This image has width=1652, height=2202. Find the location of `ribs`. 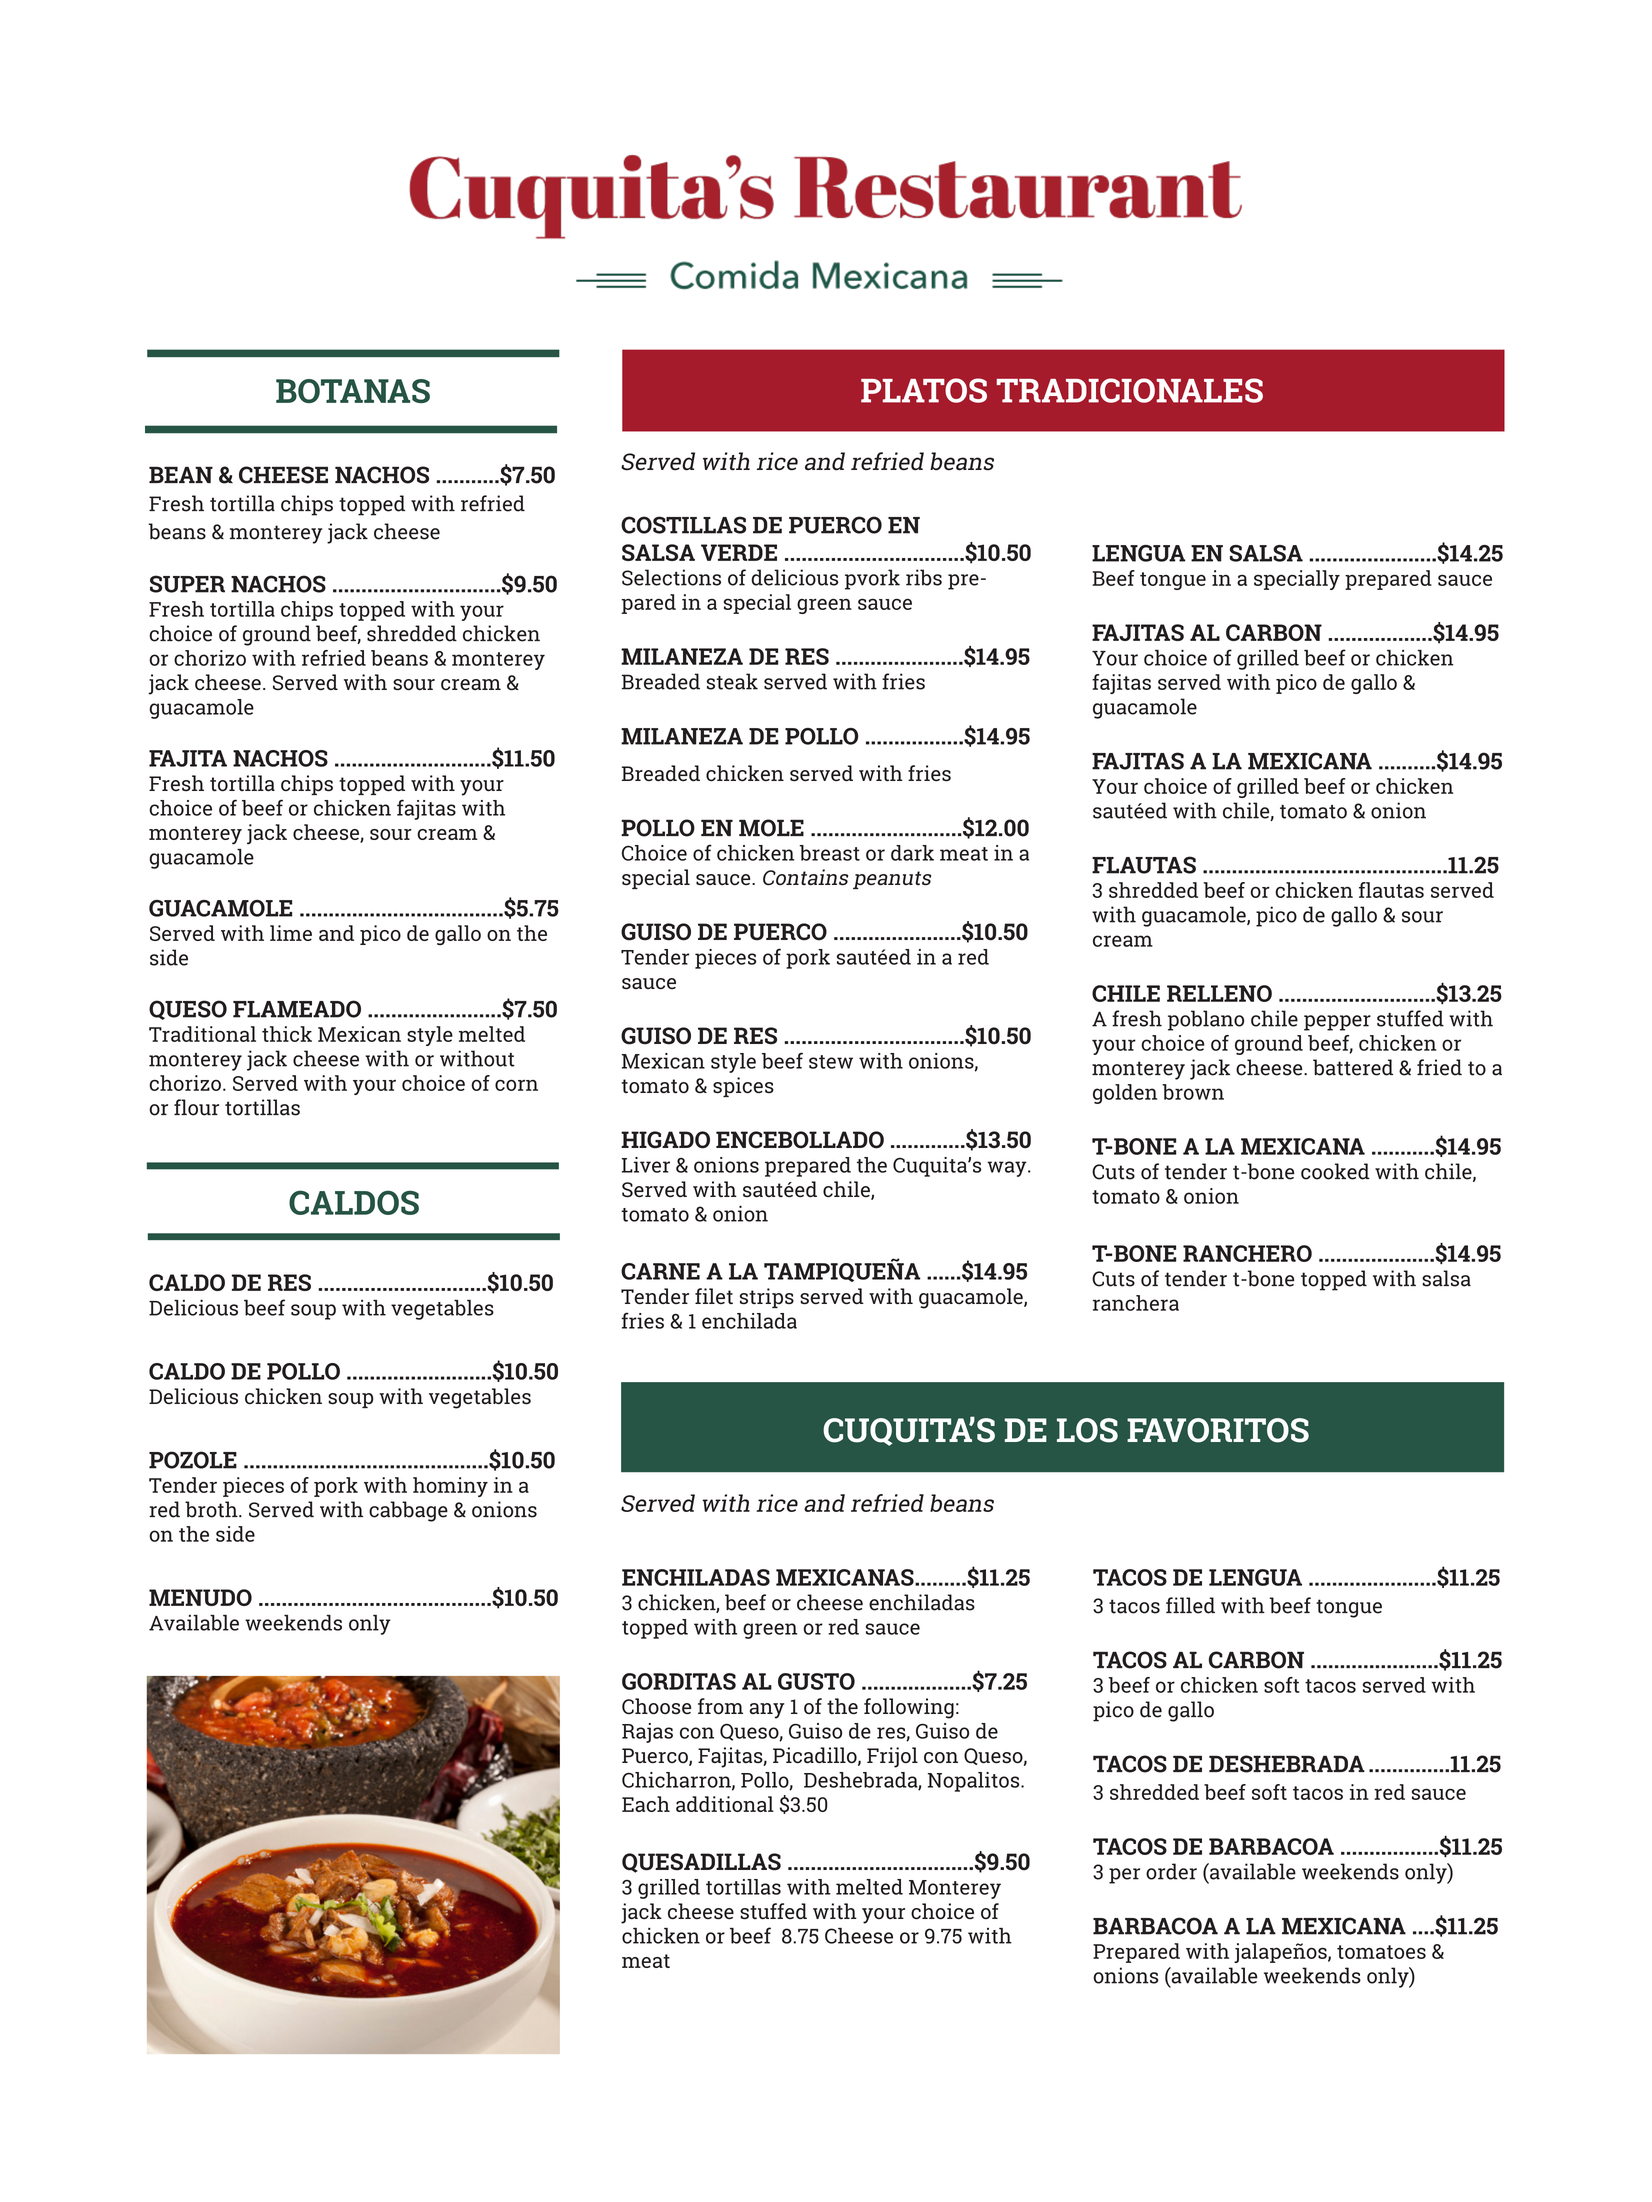

ribs is located at coordinates (924, 577).
